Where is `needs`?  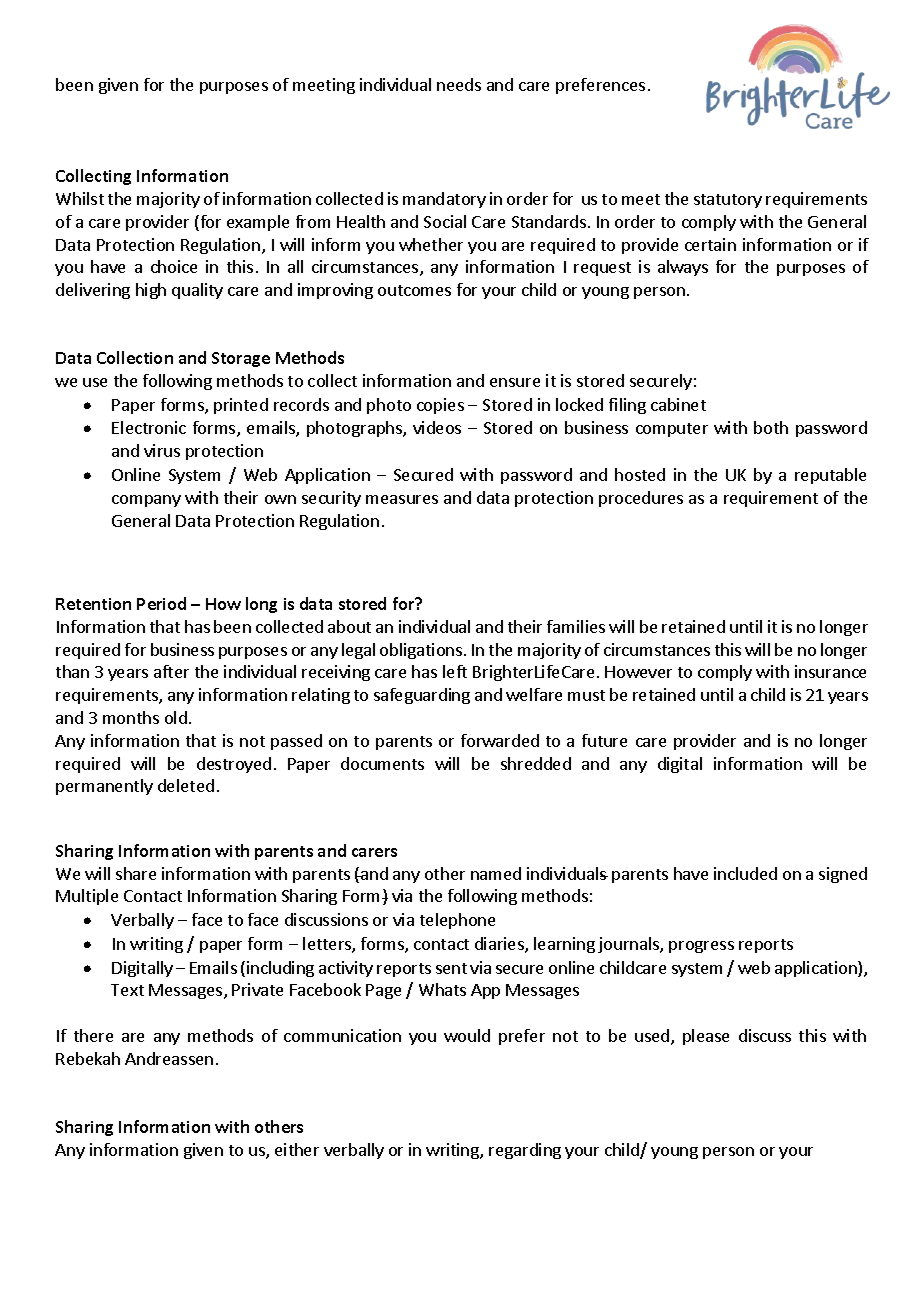
needs is located at coordinates (459, 84).
